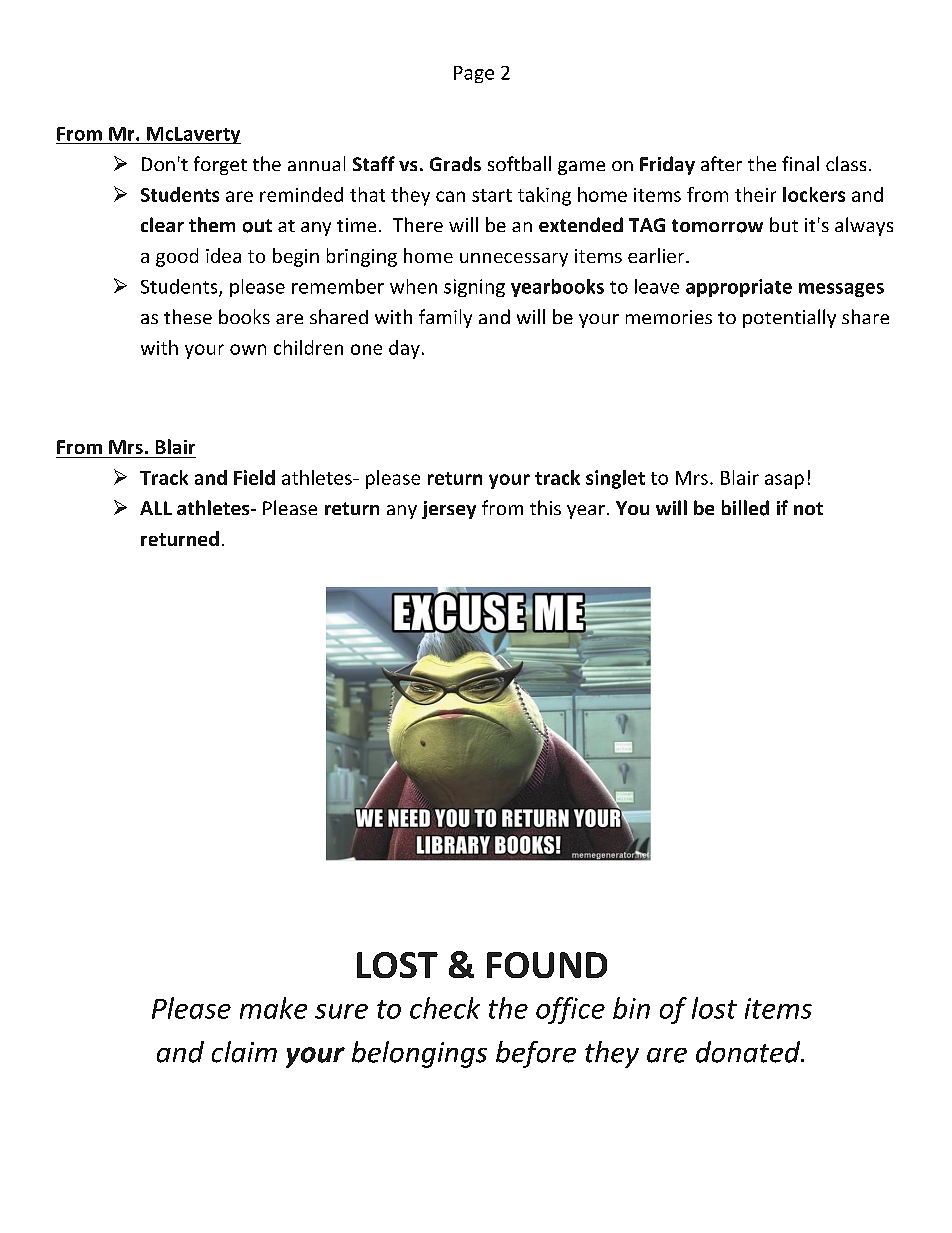 This document has width=952, height=1233. I want to click on not, so click(808, 508).
